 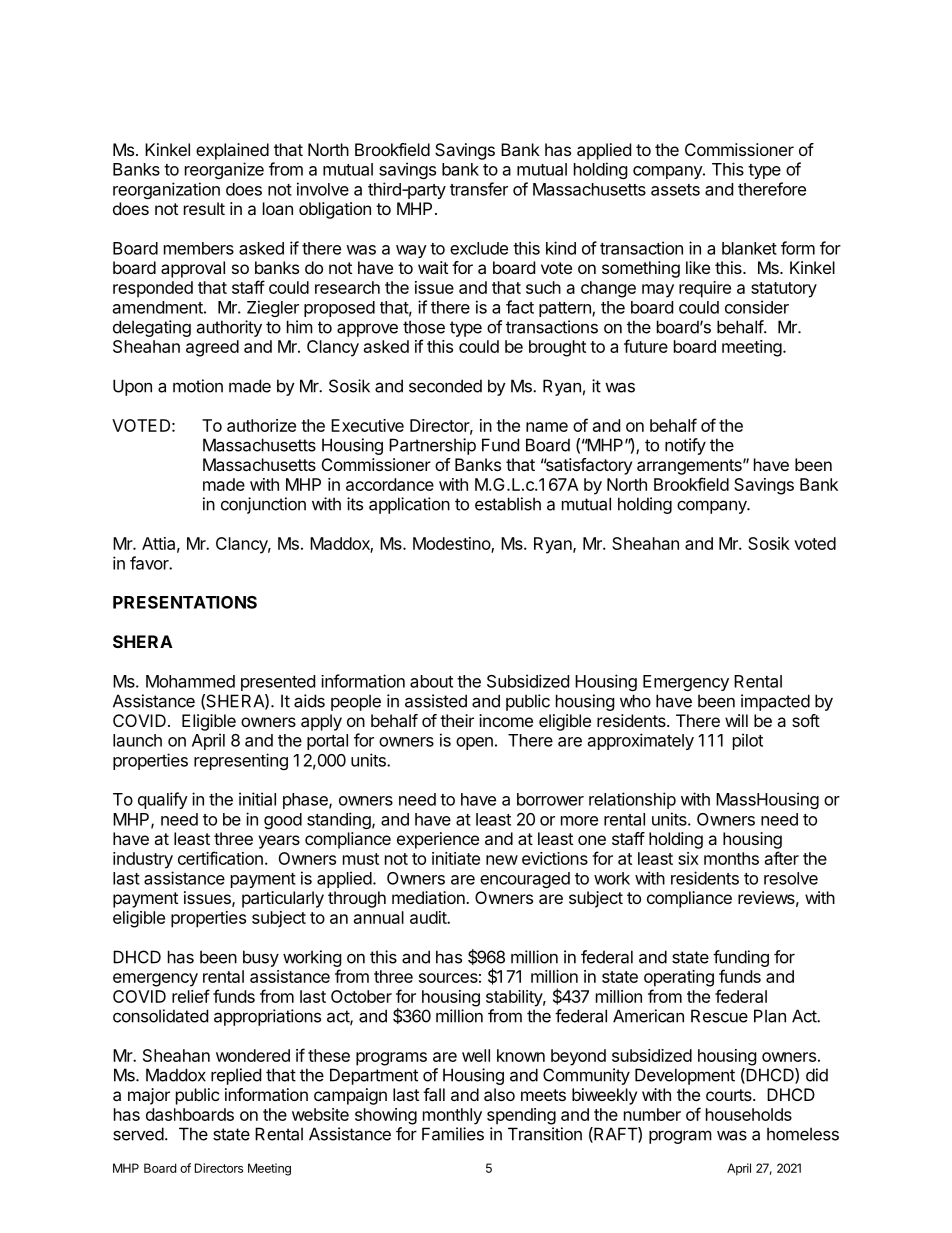 I want to click on assets, so click(x=675, y=190).
